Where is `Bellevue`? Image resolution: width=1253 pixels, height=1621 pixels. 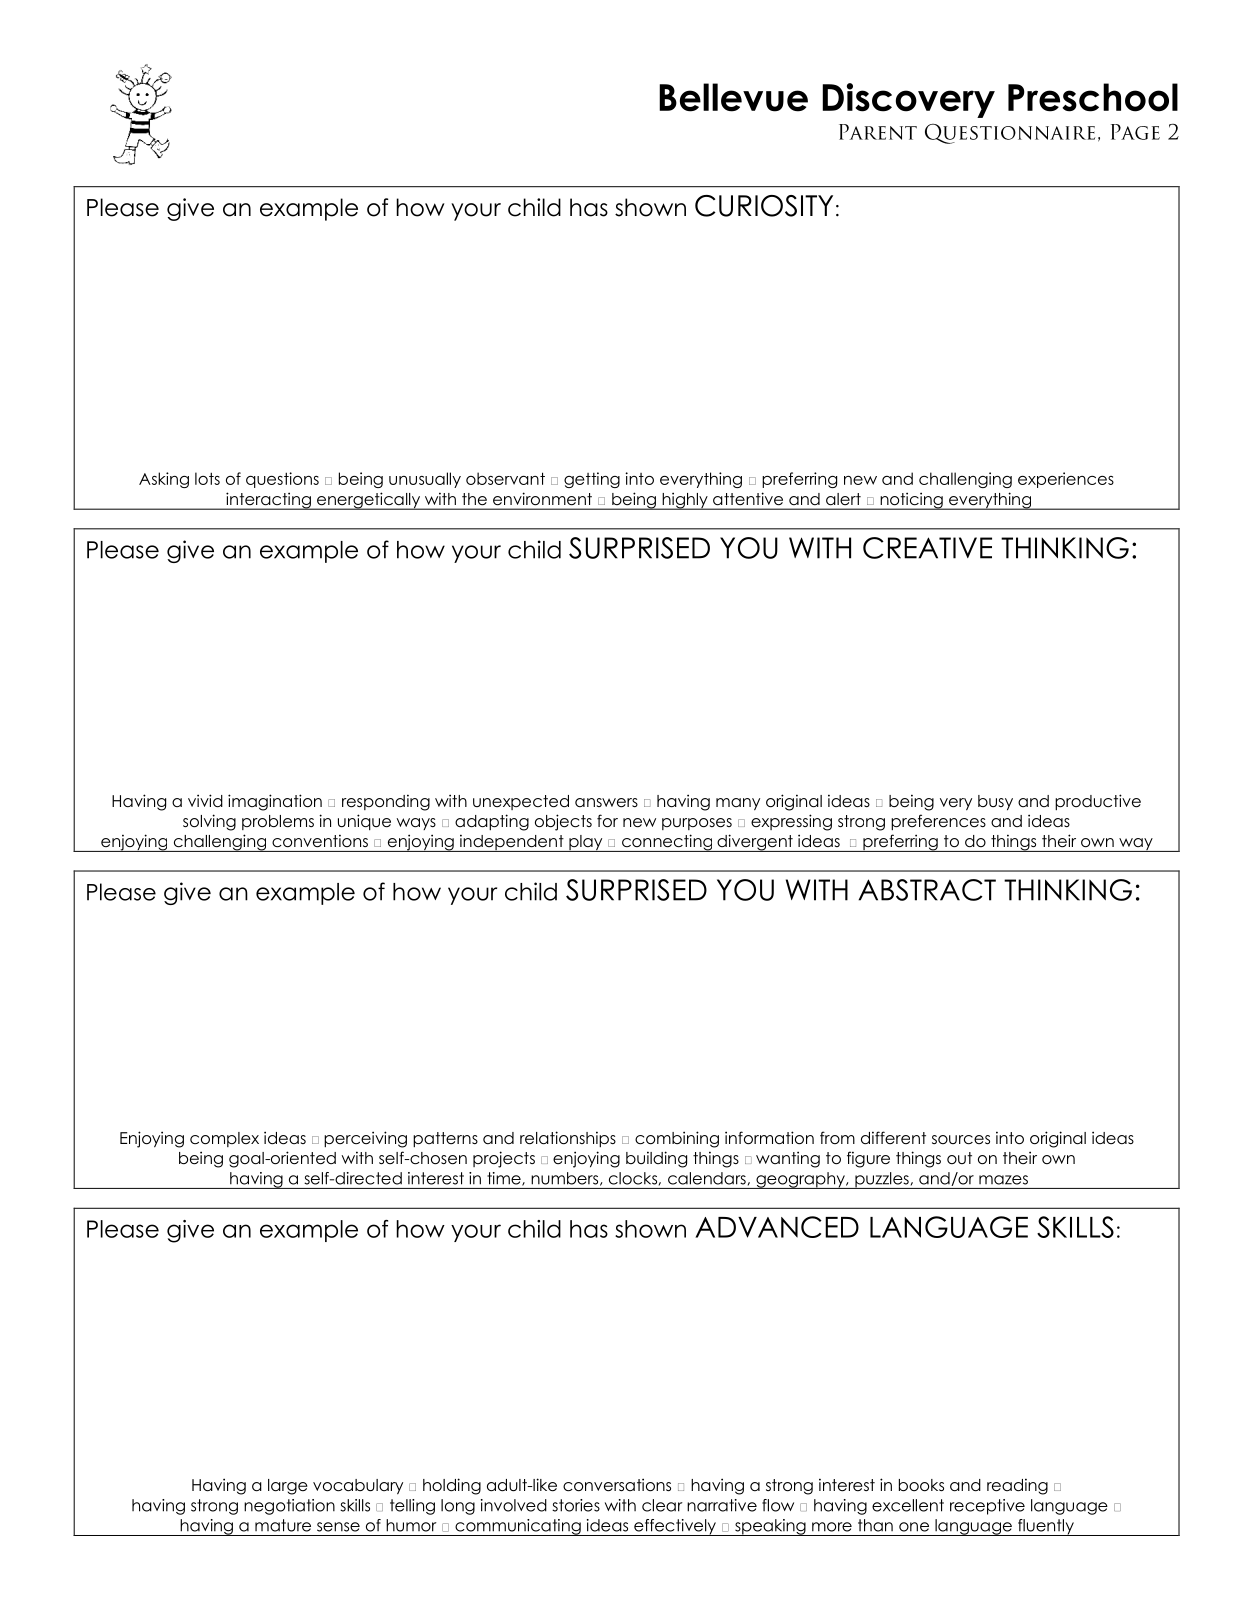 Bellevue is located at coordinates (733, 97).
